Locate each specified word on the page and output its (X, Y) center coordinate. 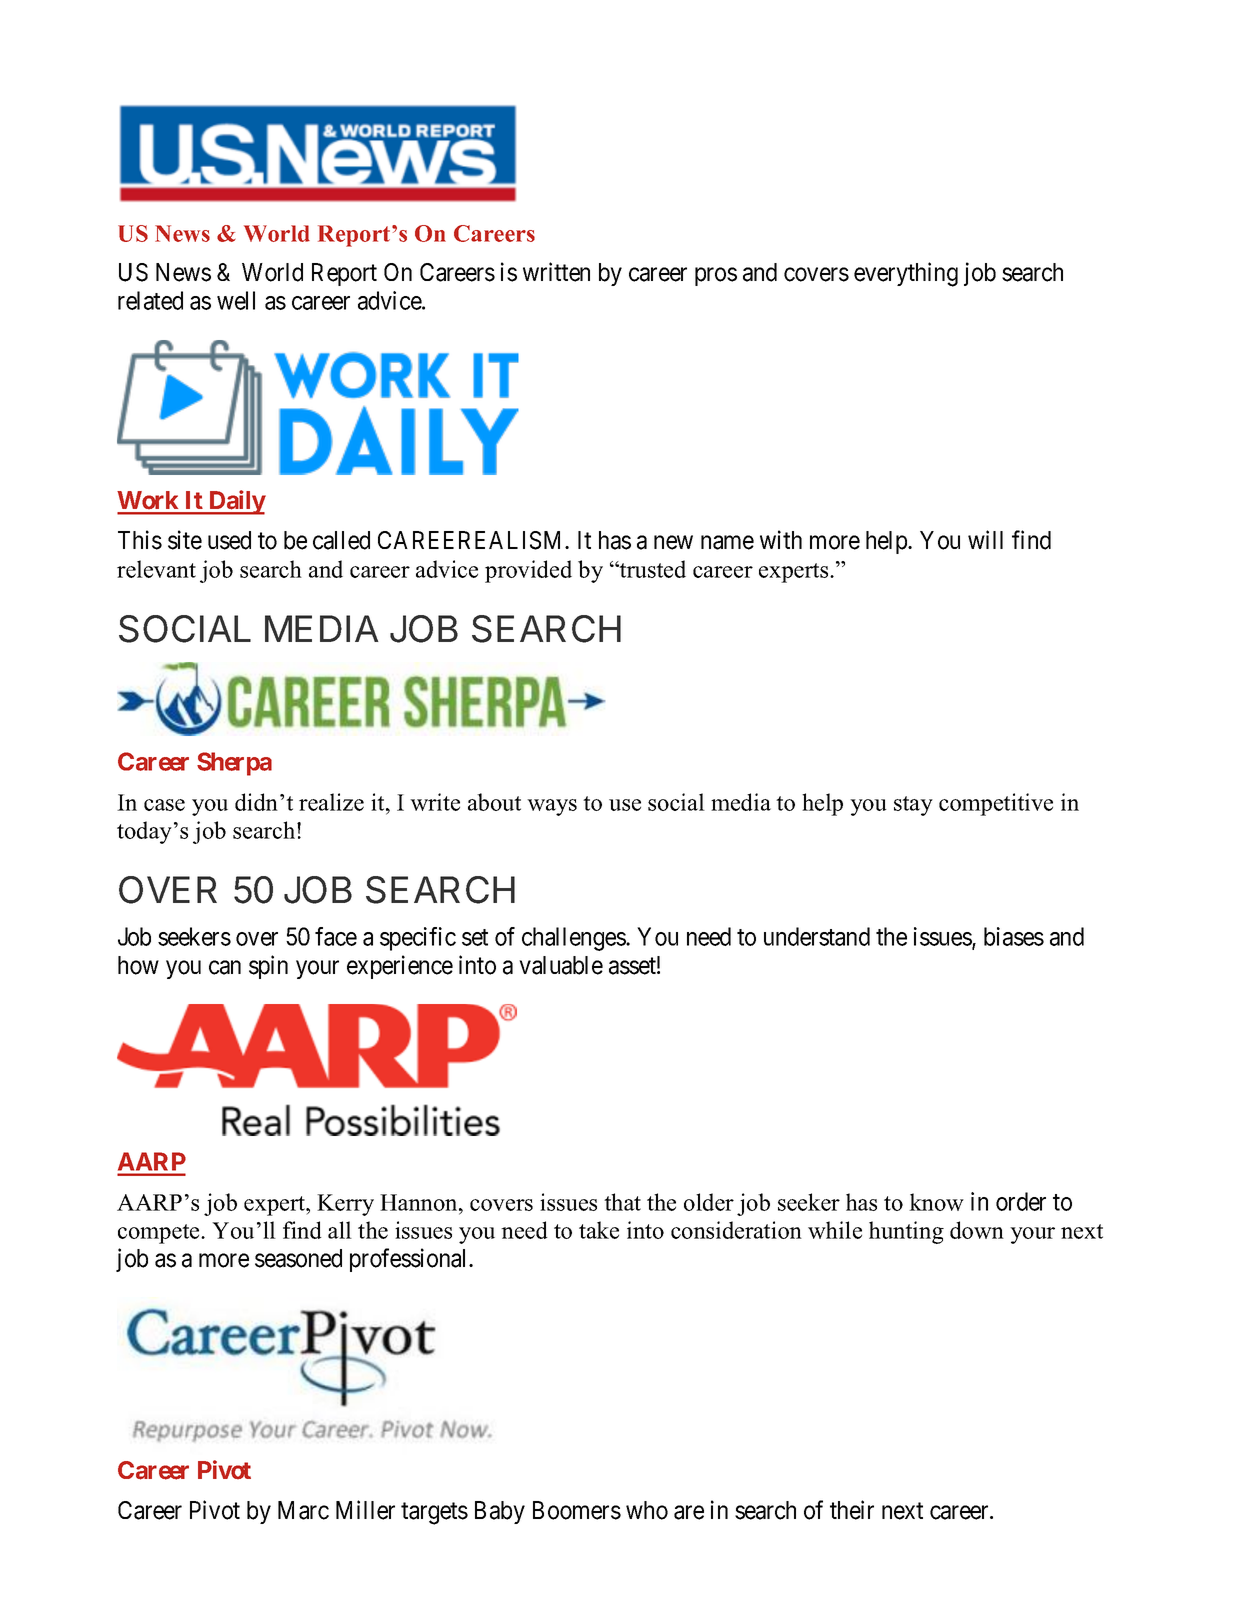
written (556, 272)
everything (906, 274)
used (229, 540)
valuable (561, 965)
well (236, 300)
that (622, 1202)
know (936, 1202)
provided (528, 571)
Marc (303, 1510)
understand (817, 936)
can (225, 967)
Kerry (345, 1205)
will (985, 539)
